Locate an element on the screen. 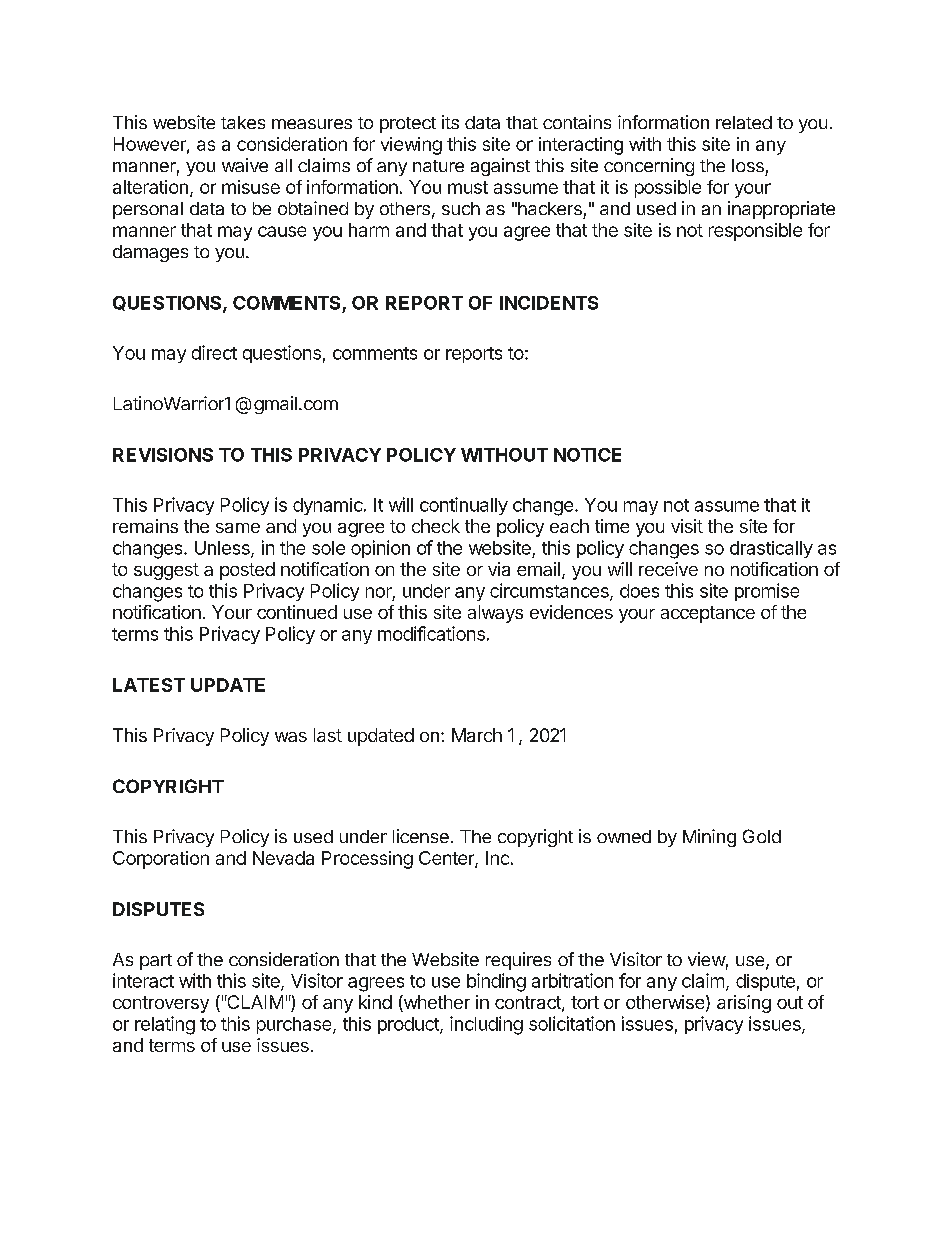 Image resolution: width=952 pixels, height=1233 pixels. arising is located at coordinates (744, 1004).
